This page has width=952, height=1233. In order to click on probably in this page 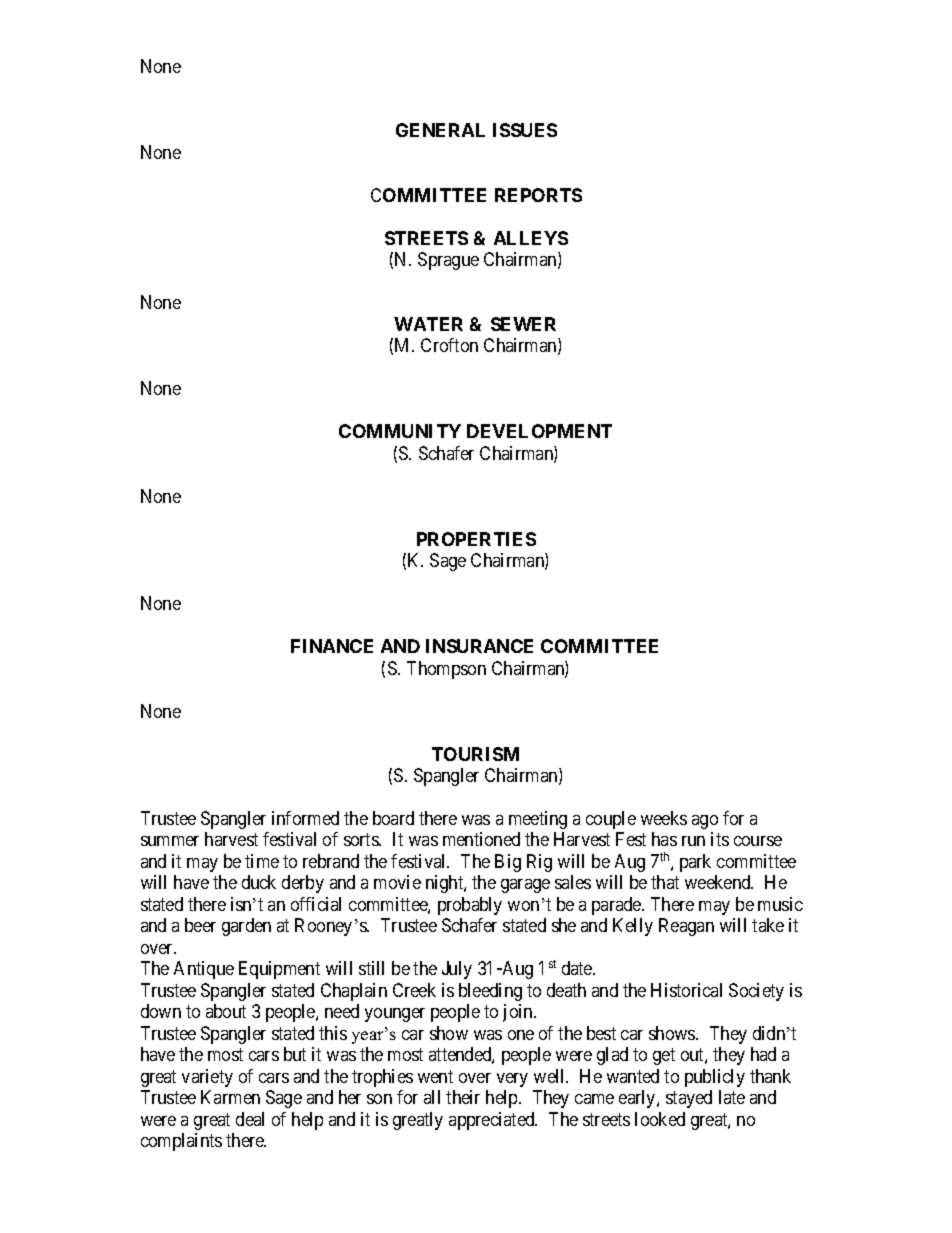, I will do `click(470, 906)`.
